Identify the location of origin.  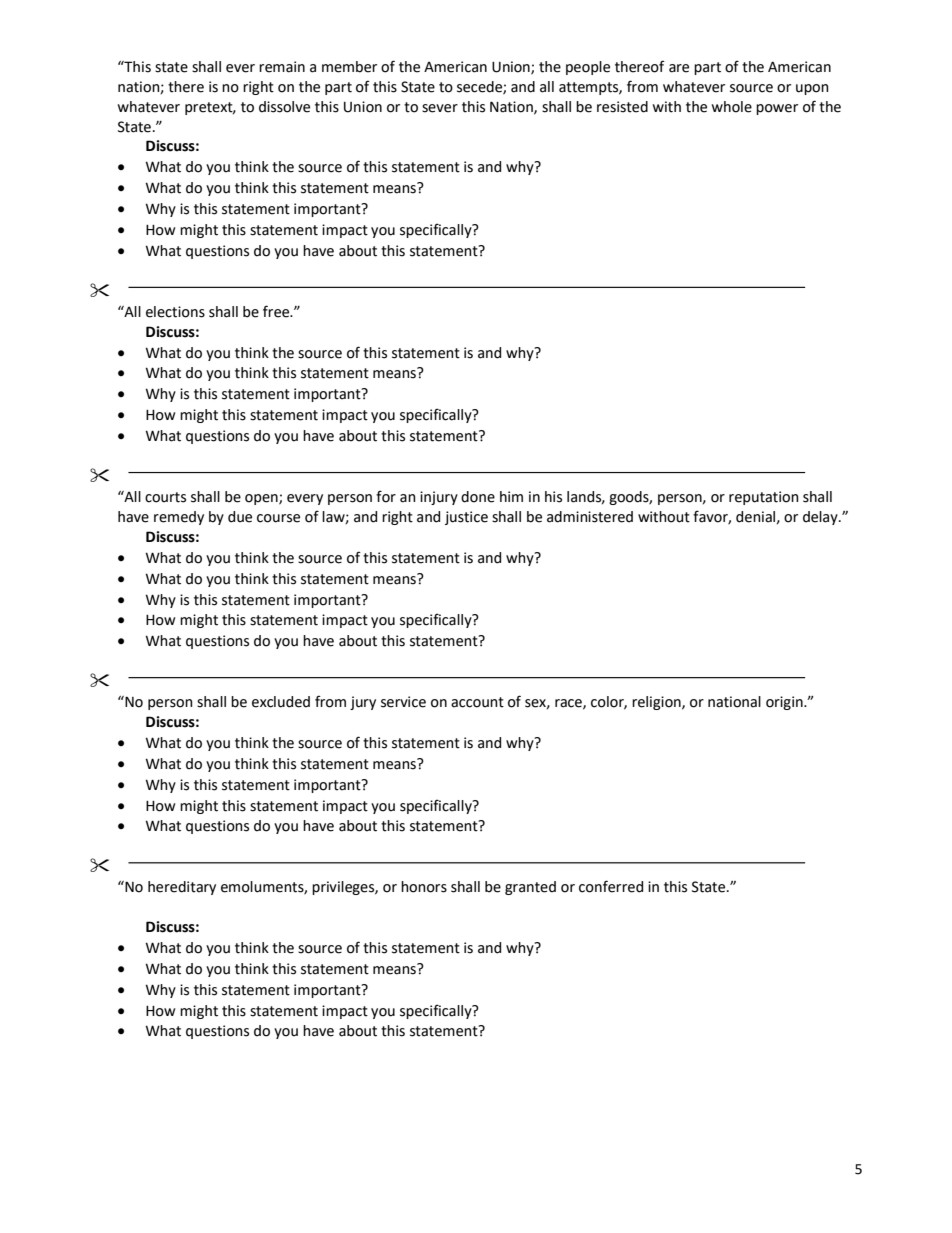
(785, 703).
